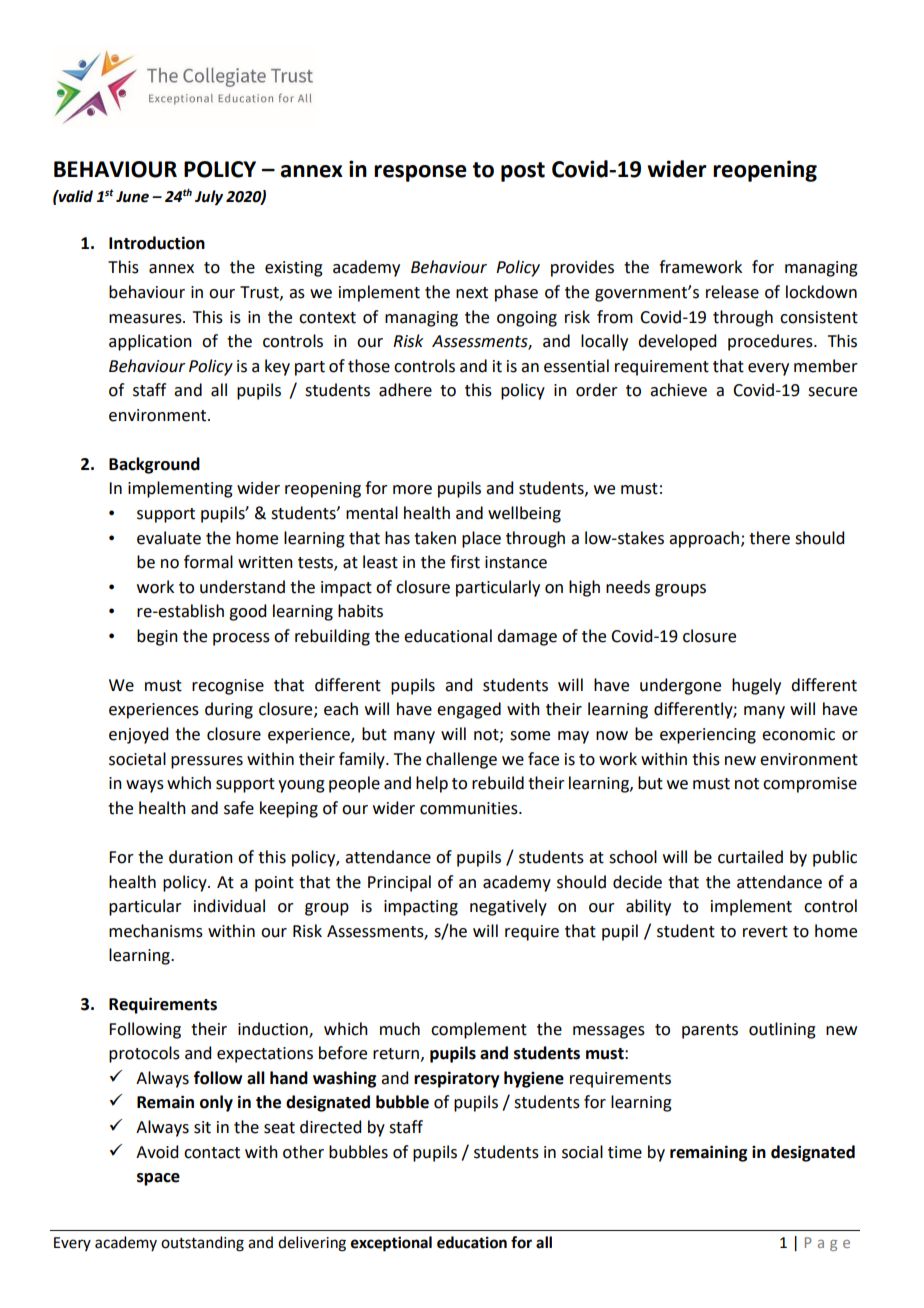 This image has width=924, height=1308. I want to click on July, so click(209, 198).
